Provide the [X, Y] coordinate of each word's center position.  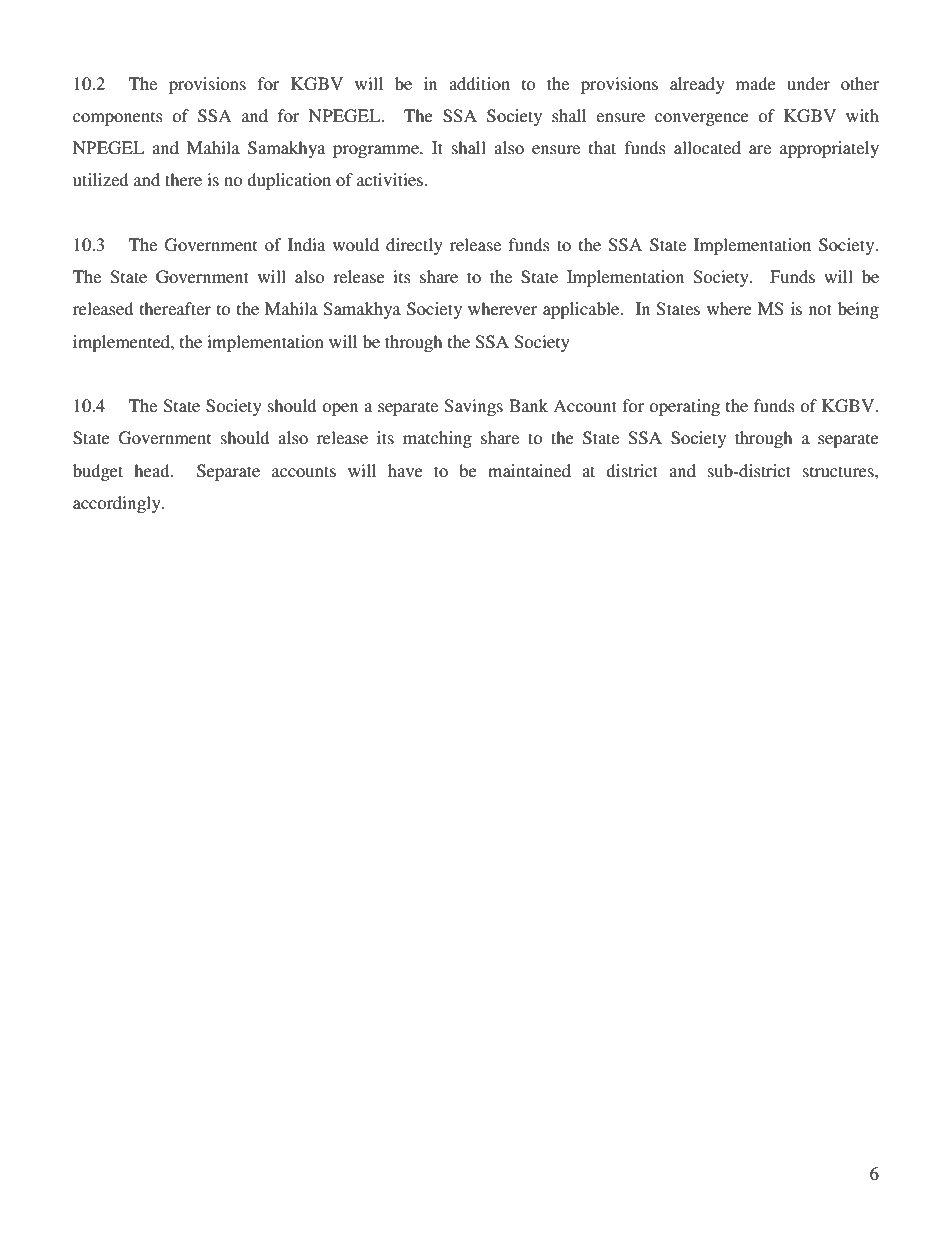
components [118, 118]
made [756, 83]
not [820, 309]
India [306, 244]
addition [479, 83]
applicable [582, 310]
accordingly [118, 504]
